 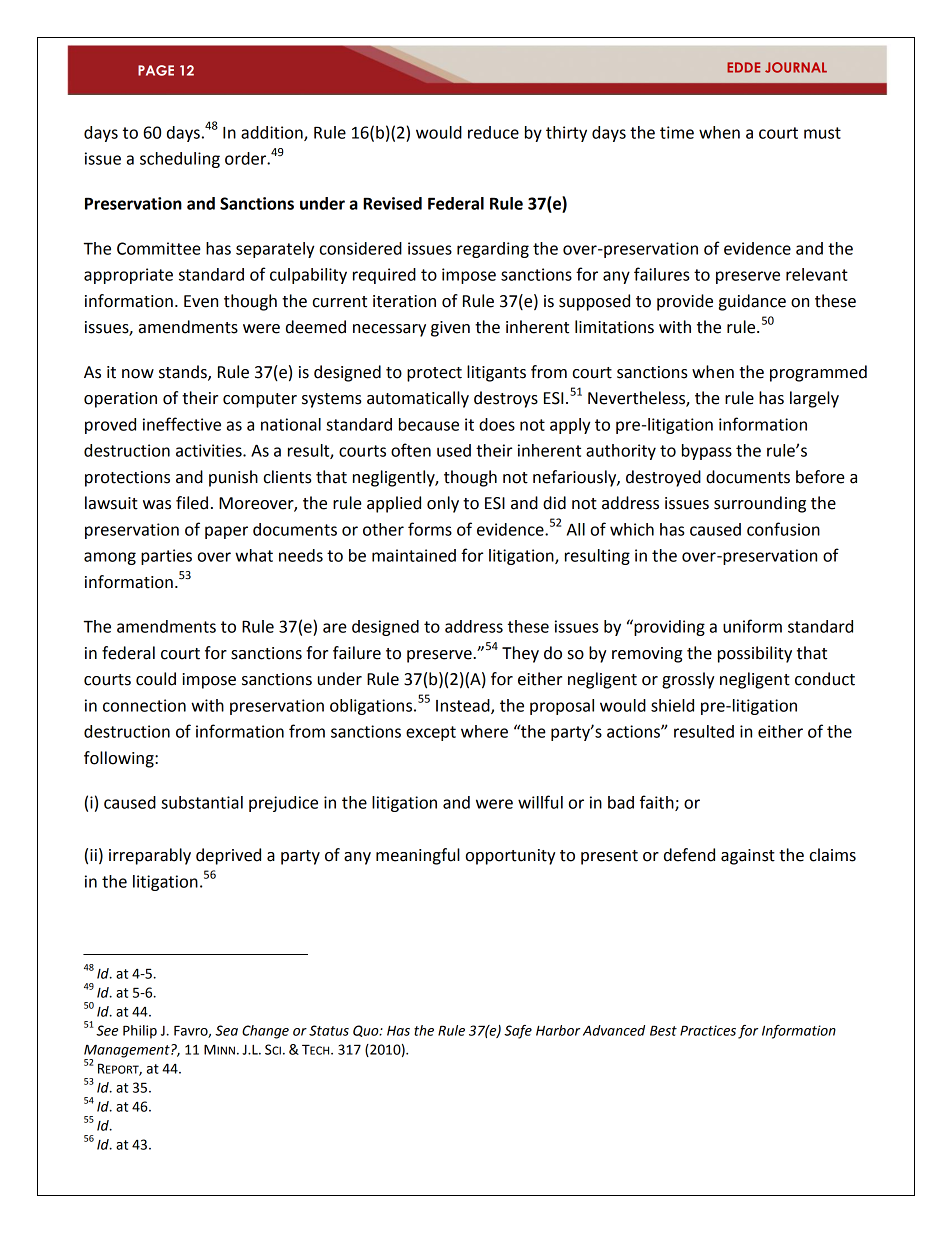 I want to click on given, so click(x=450, y=329).
